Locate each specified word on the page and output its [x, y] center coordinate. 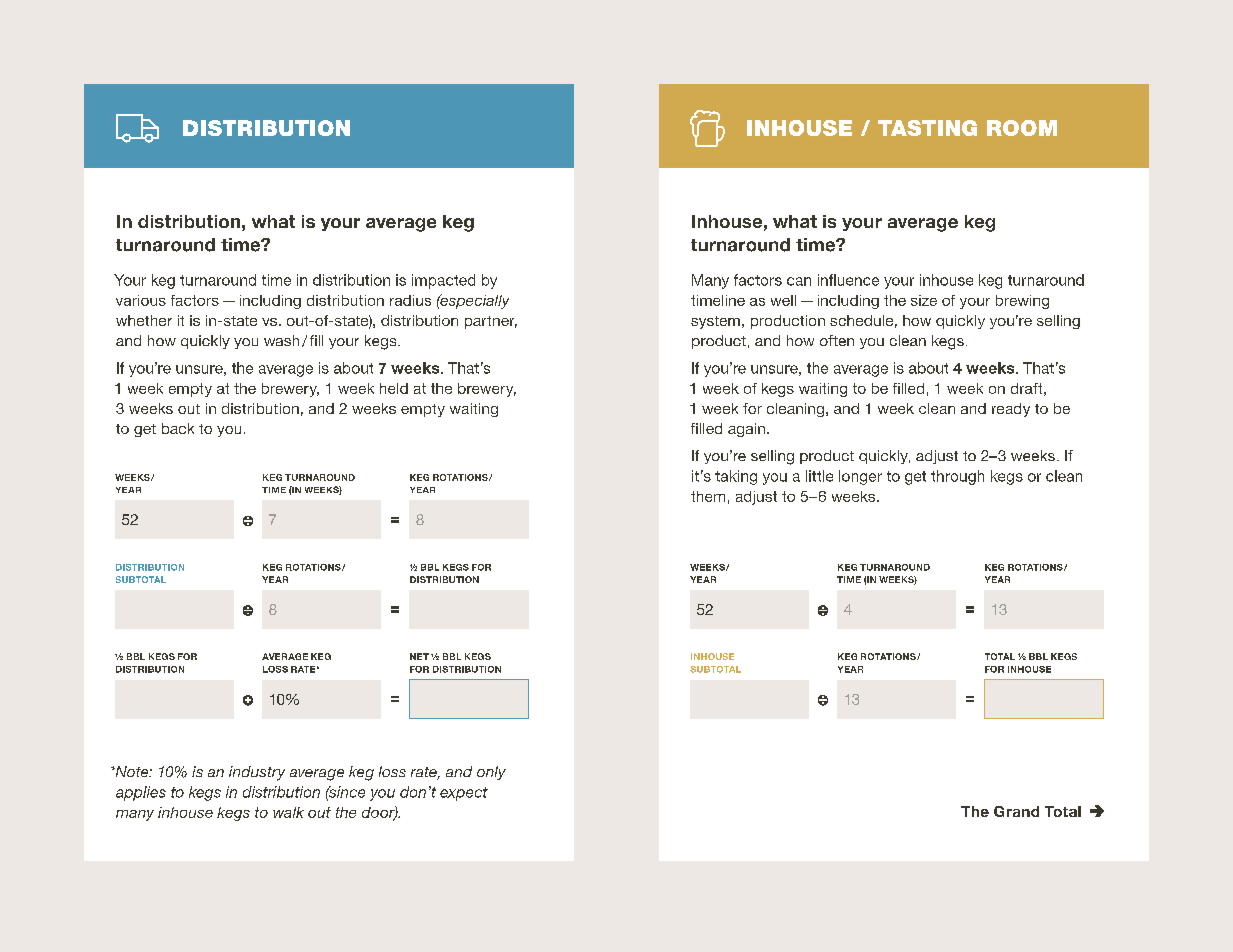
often [837, 340]
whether [144, 320]
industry [257, 773]
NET [419, 656]
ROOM [1022, 128]
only [491, 773]
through [957, 477]
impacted [443, 281]
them [708, 496]
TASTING [927, 128]
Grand [1016, 811]
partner [491, 322]
